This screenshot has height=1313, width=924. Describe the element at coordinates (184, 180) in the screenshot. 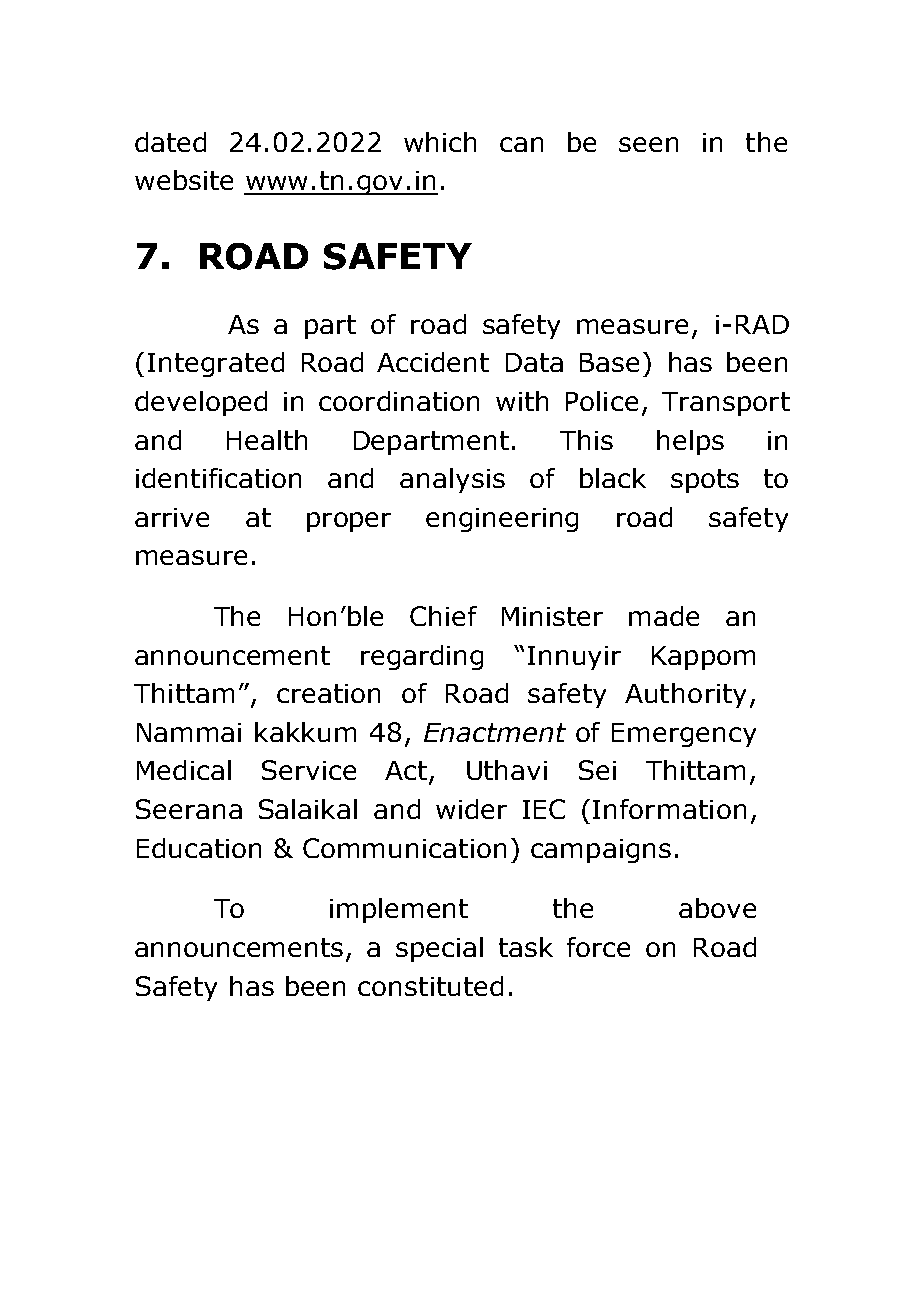

I see `website` at that location.
